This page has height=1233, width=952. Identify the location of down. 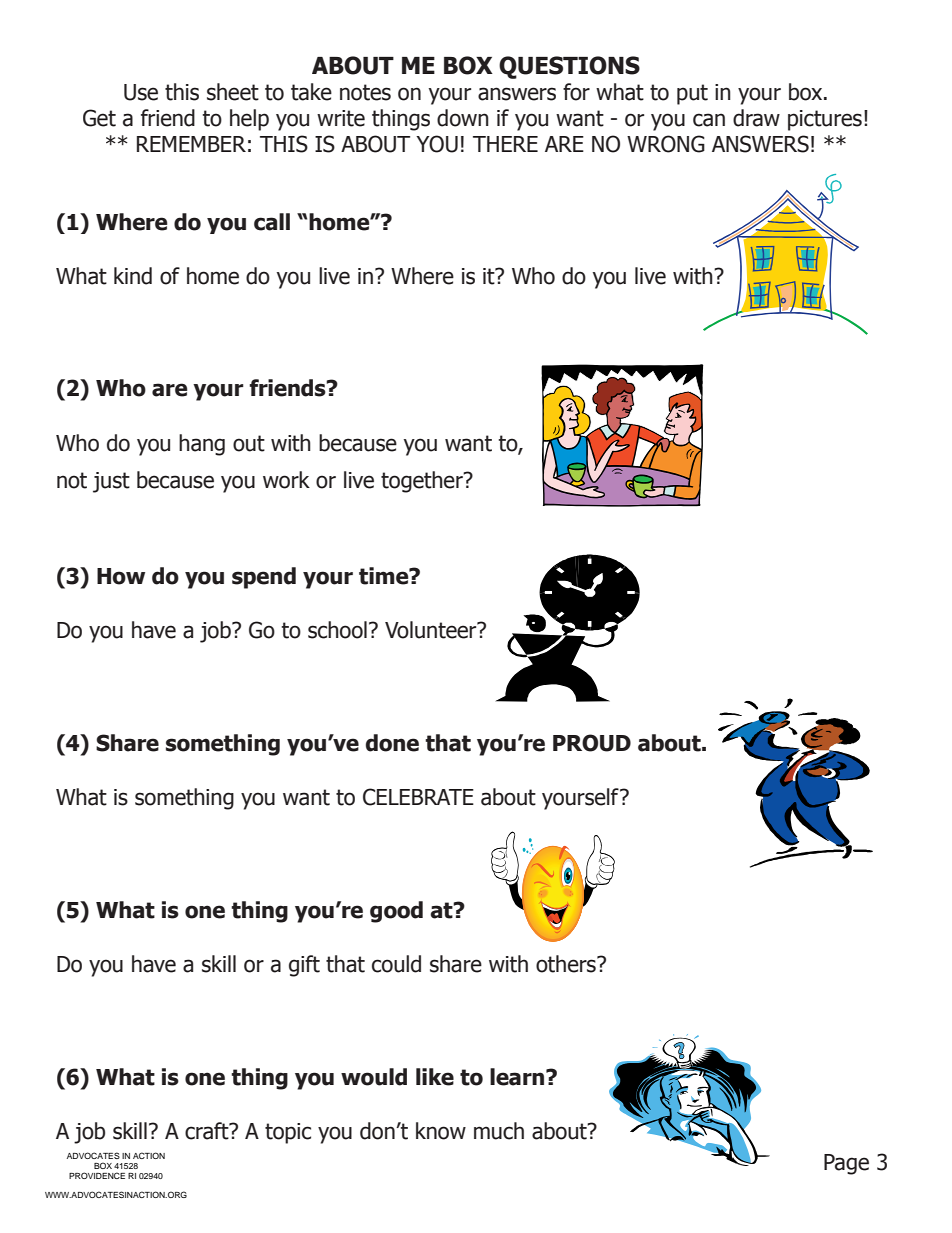
(463, 118).
